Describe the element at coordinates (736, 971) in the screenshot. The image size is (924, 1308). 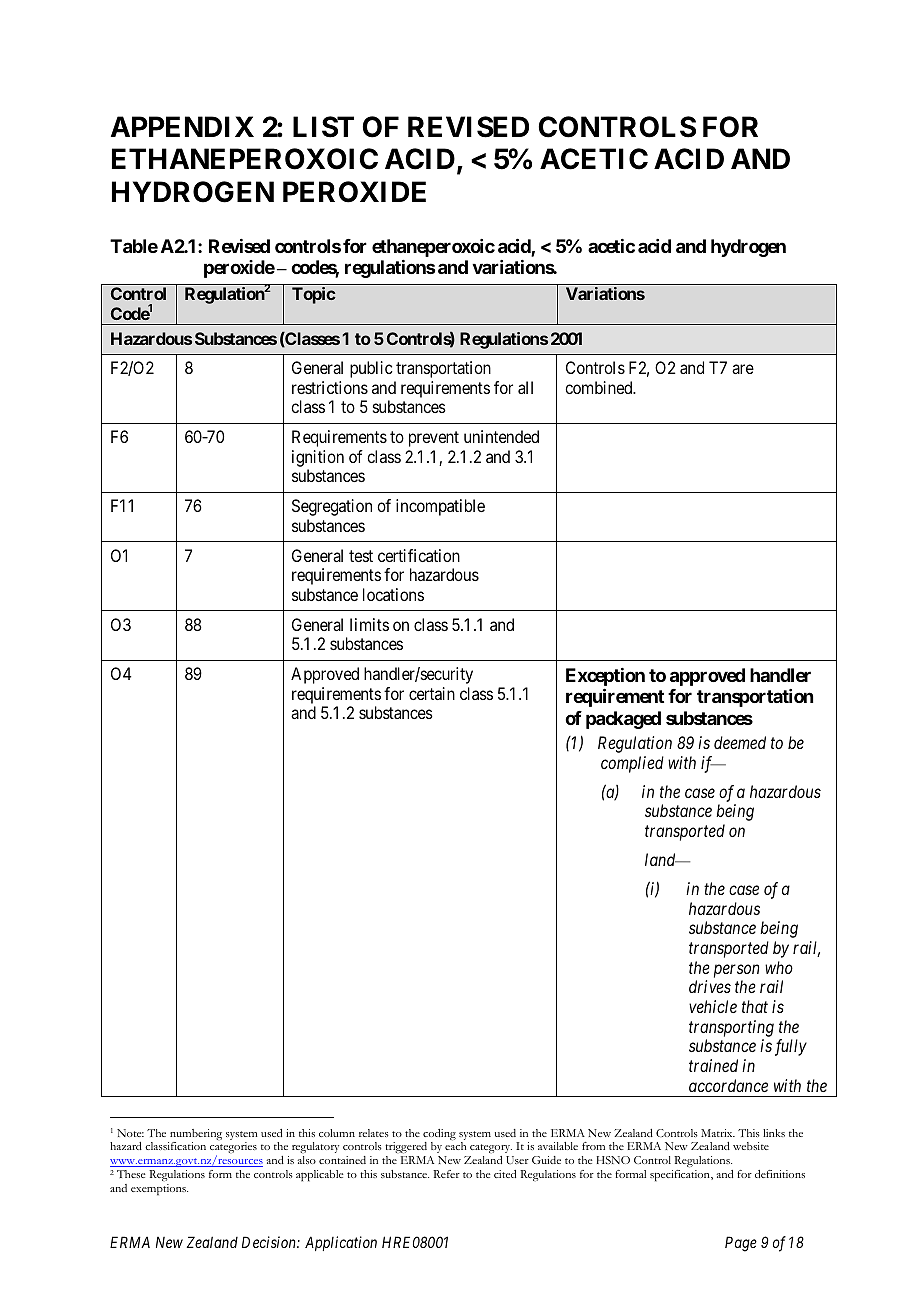
I see `person` at that location.
